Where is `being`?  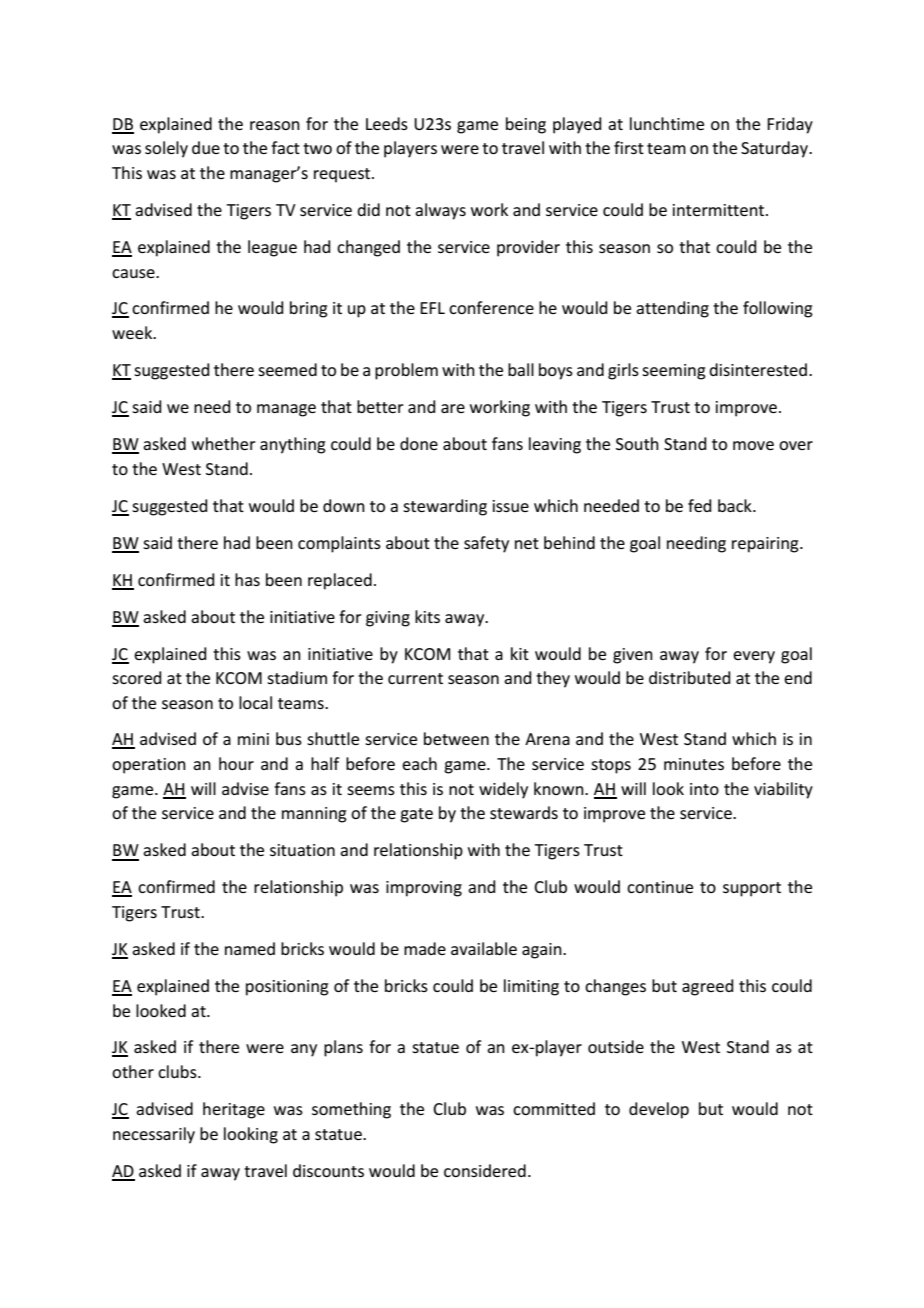 being is located at coordinates (526, 125).
